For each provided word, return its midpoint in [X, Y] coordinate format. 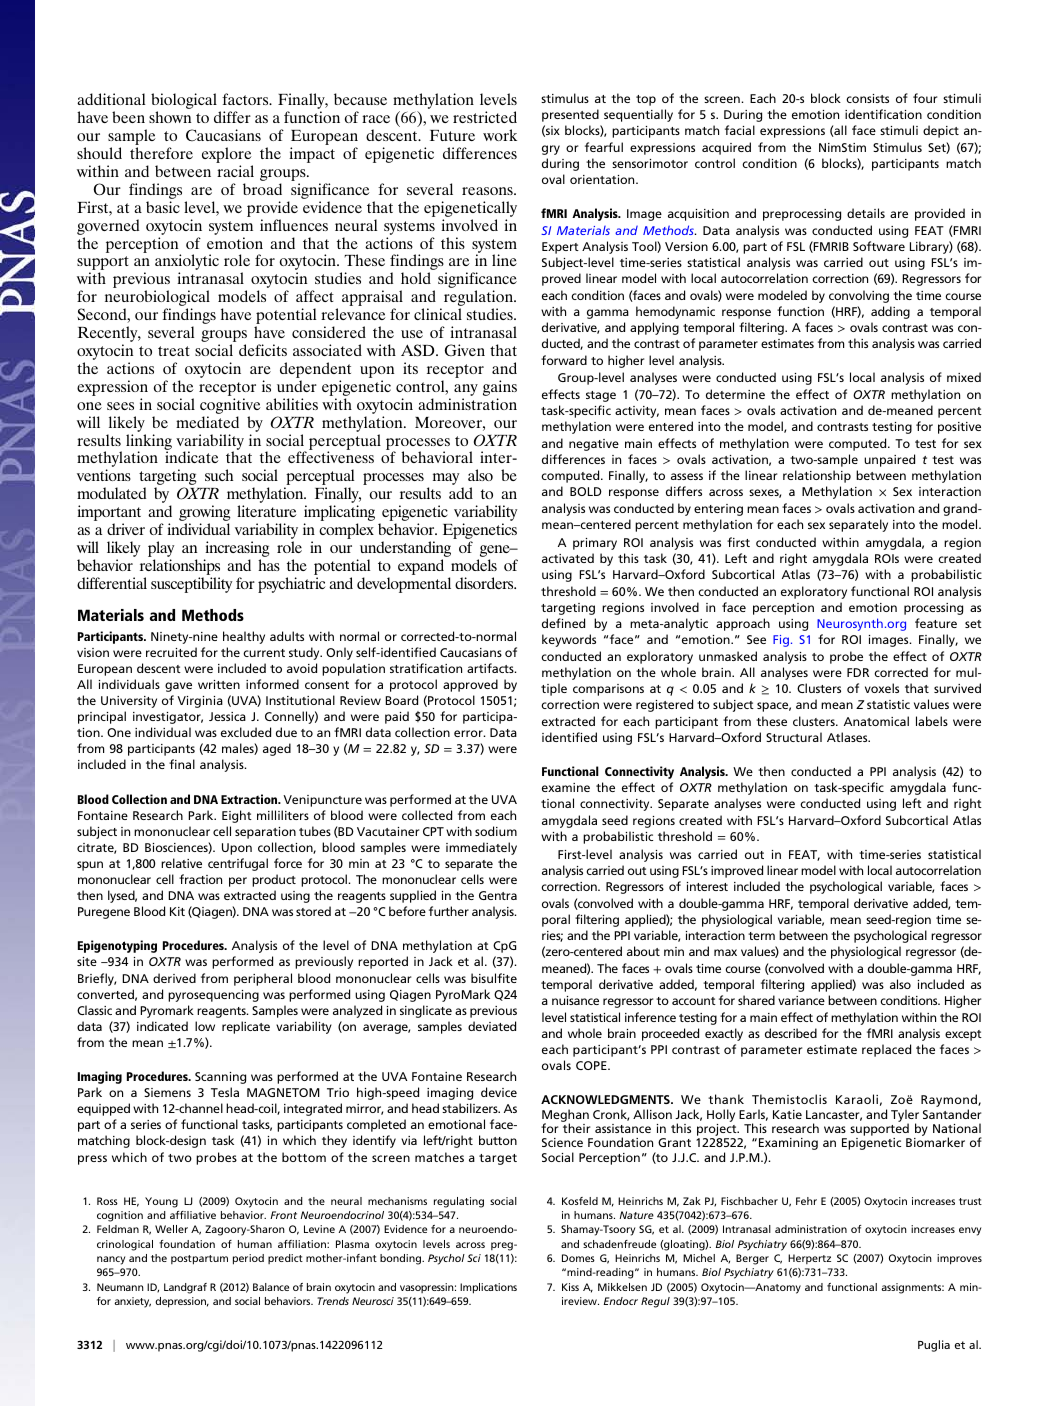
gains [500, 389]
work [500, 135]
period [248, 1259]
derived [174, 978]
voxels [882, 688]
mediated [207, 422]
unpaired [889, 460]
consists [867, 98]
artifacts [491, 668]
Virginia [200, 702]
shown [170, 117]
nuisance [575, 1000]
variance [801, 1000]
